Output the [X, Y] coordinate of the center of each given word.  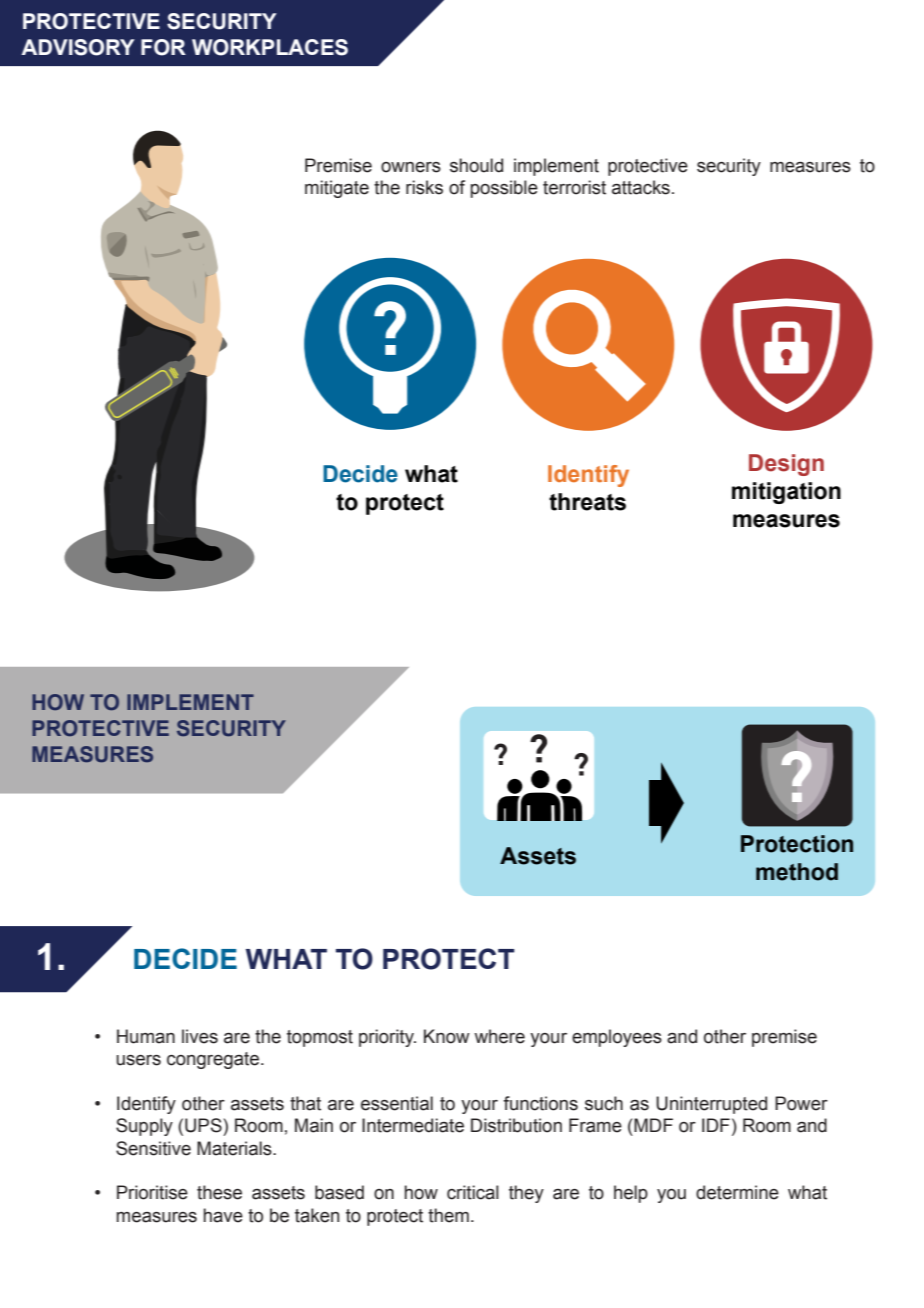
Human [146, 1036]
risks [424, 187]
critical [473, 1192]
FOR [163, 47]
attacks [641, 187]
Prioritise [152, 1192]
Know [447, 1036]
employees [617, 1038]
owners [411, 167]
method [797, 872]
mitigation [786, 493]
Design [786, 465]
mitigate [337, 189]
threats [587, 502]
